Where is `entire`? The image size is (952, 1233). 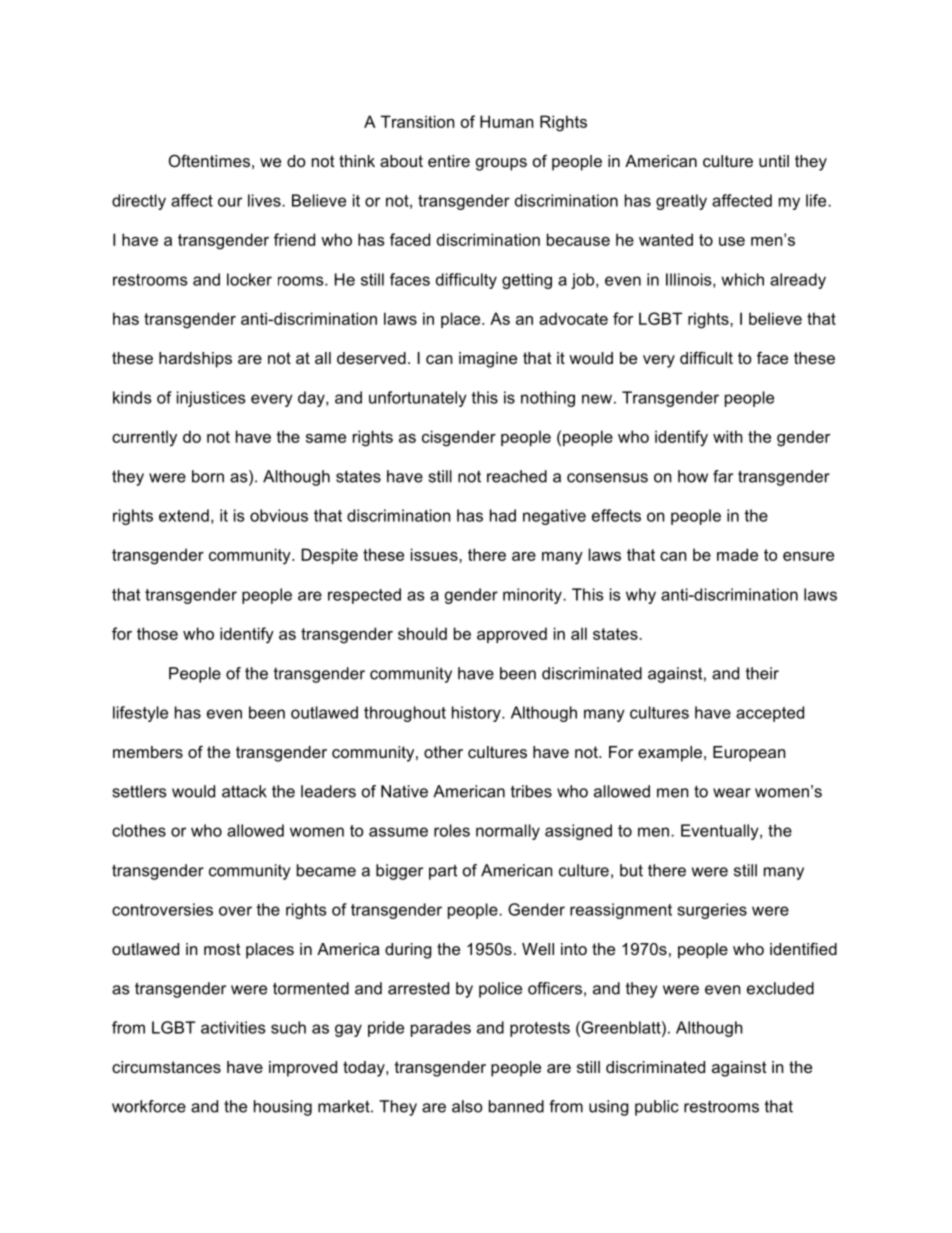 entire is located at coordinates (449, 161).
